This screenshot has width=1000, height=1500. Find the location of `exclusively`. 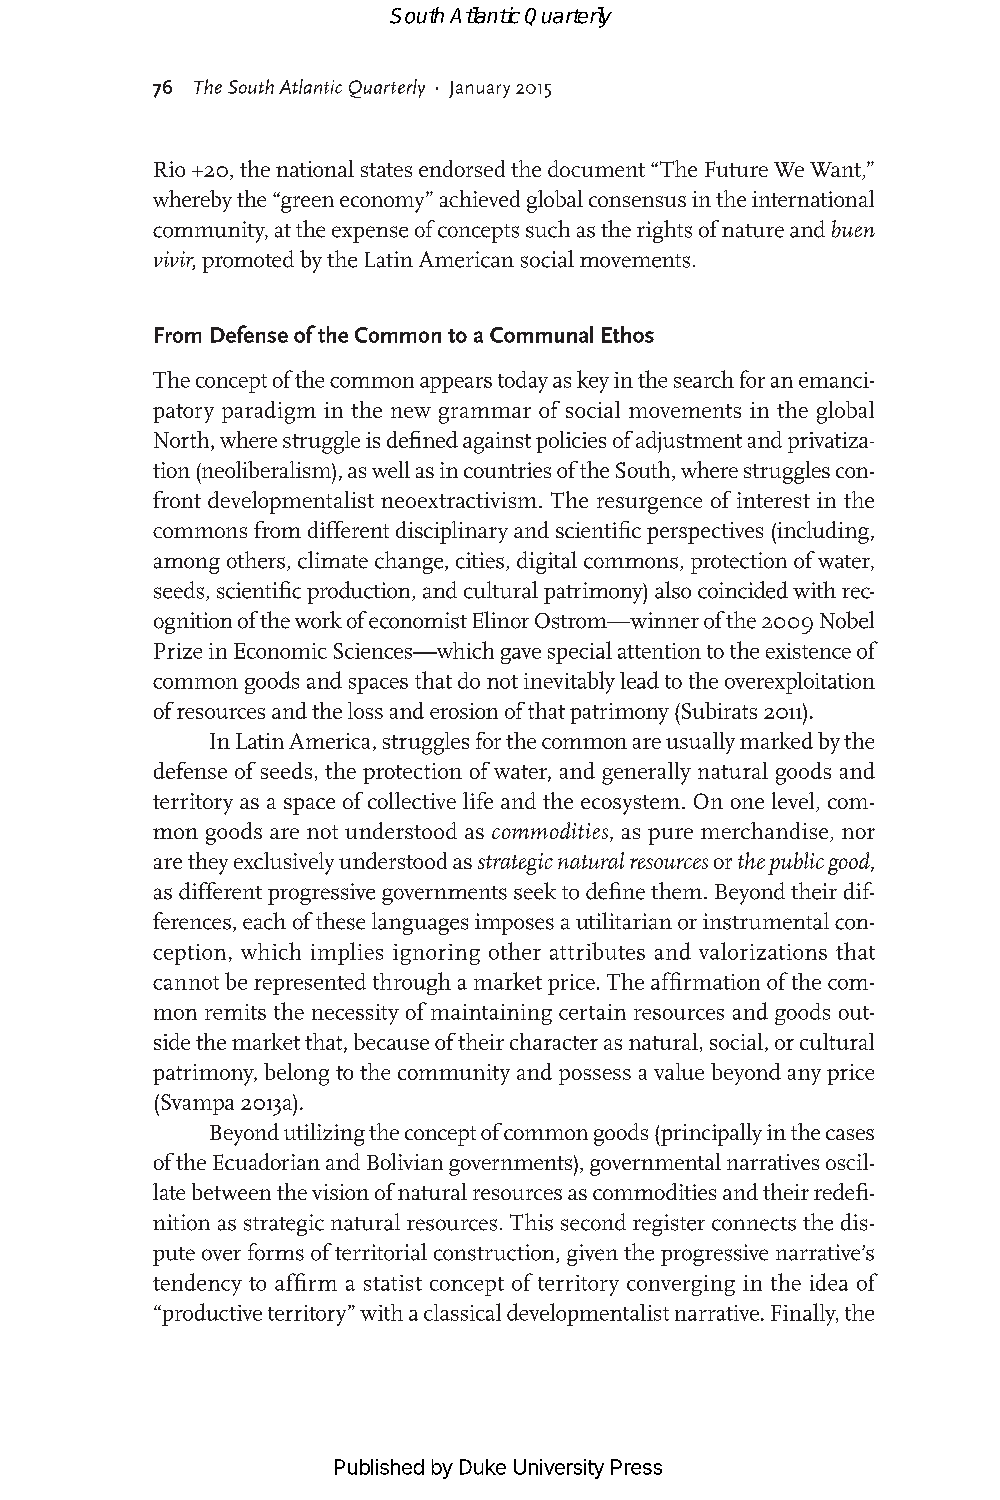

exclusively is located at coordinates (284, 863).
